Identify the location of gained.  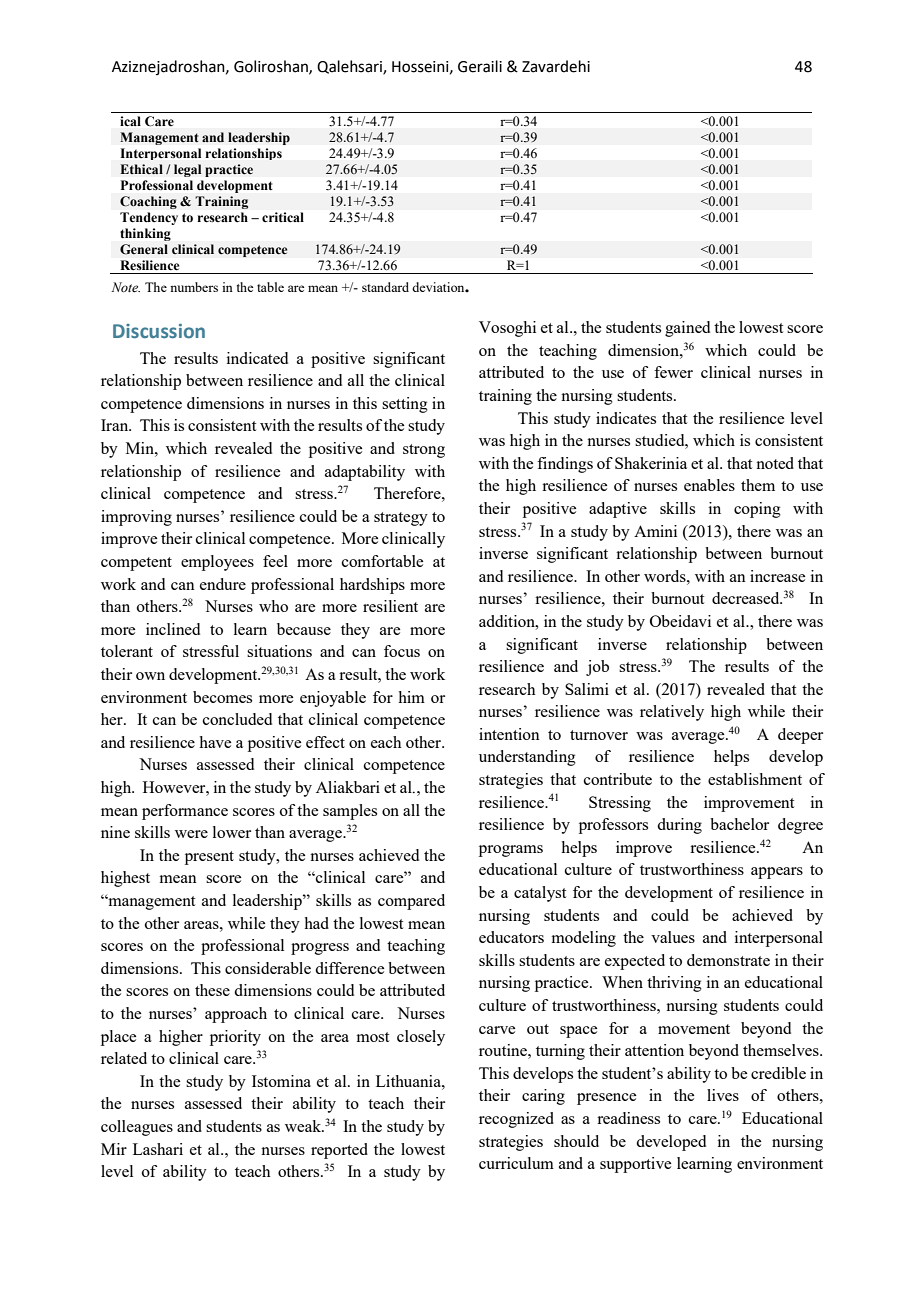
(687, 329).
